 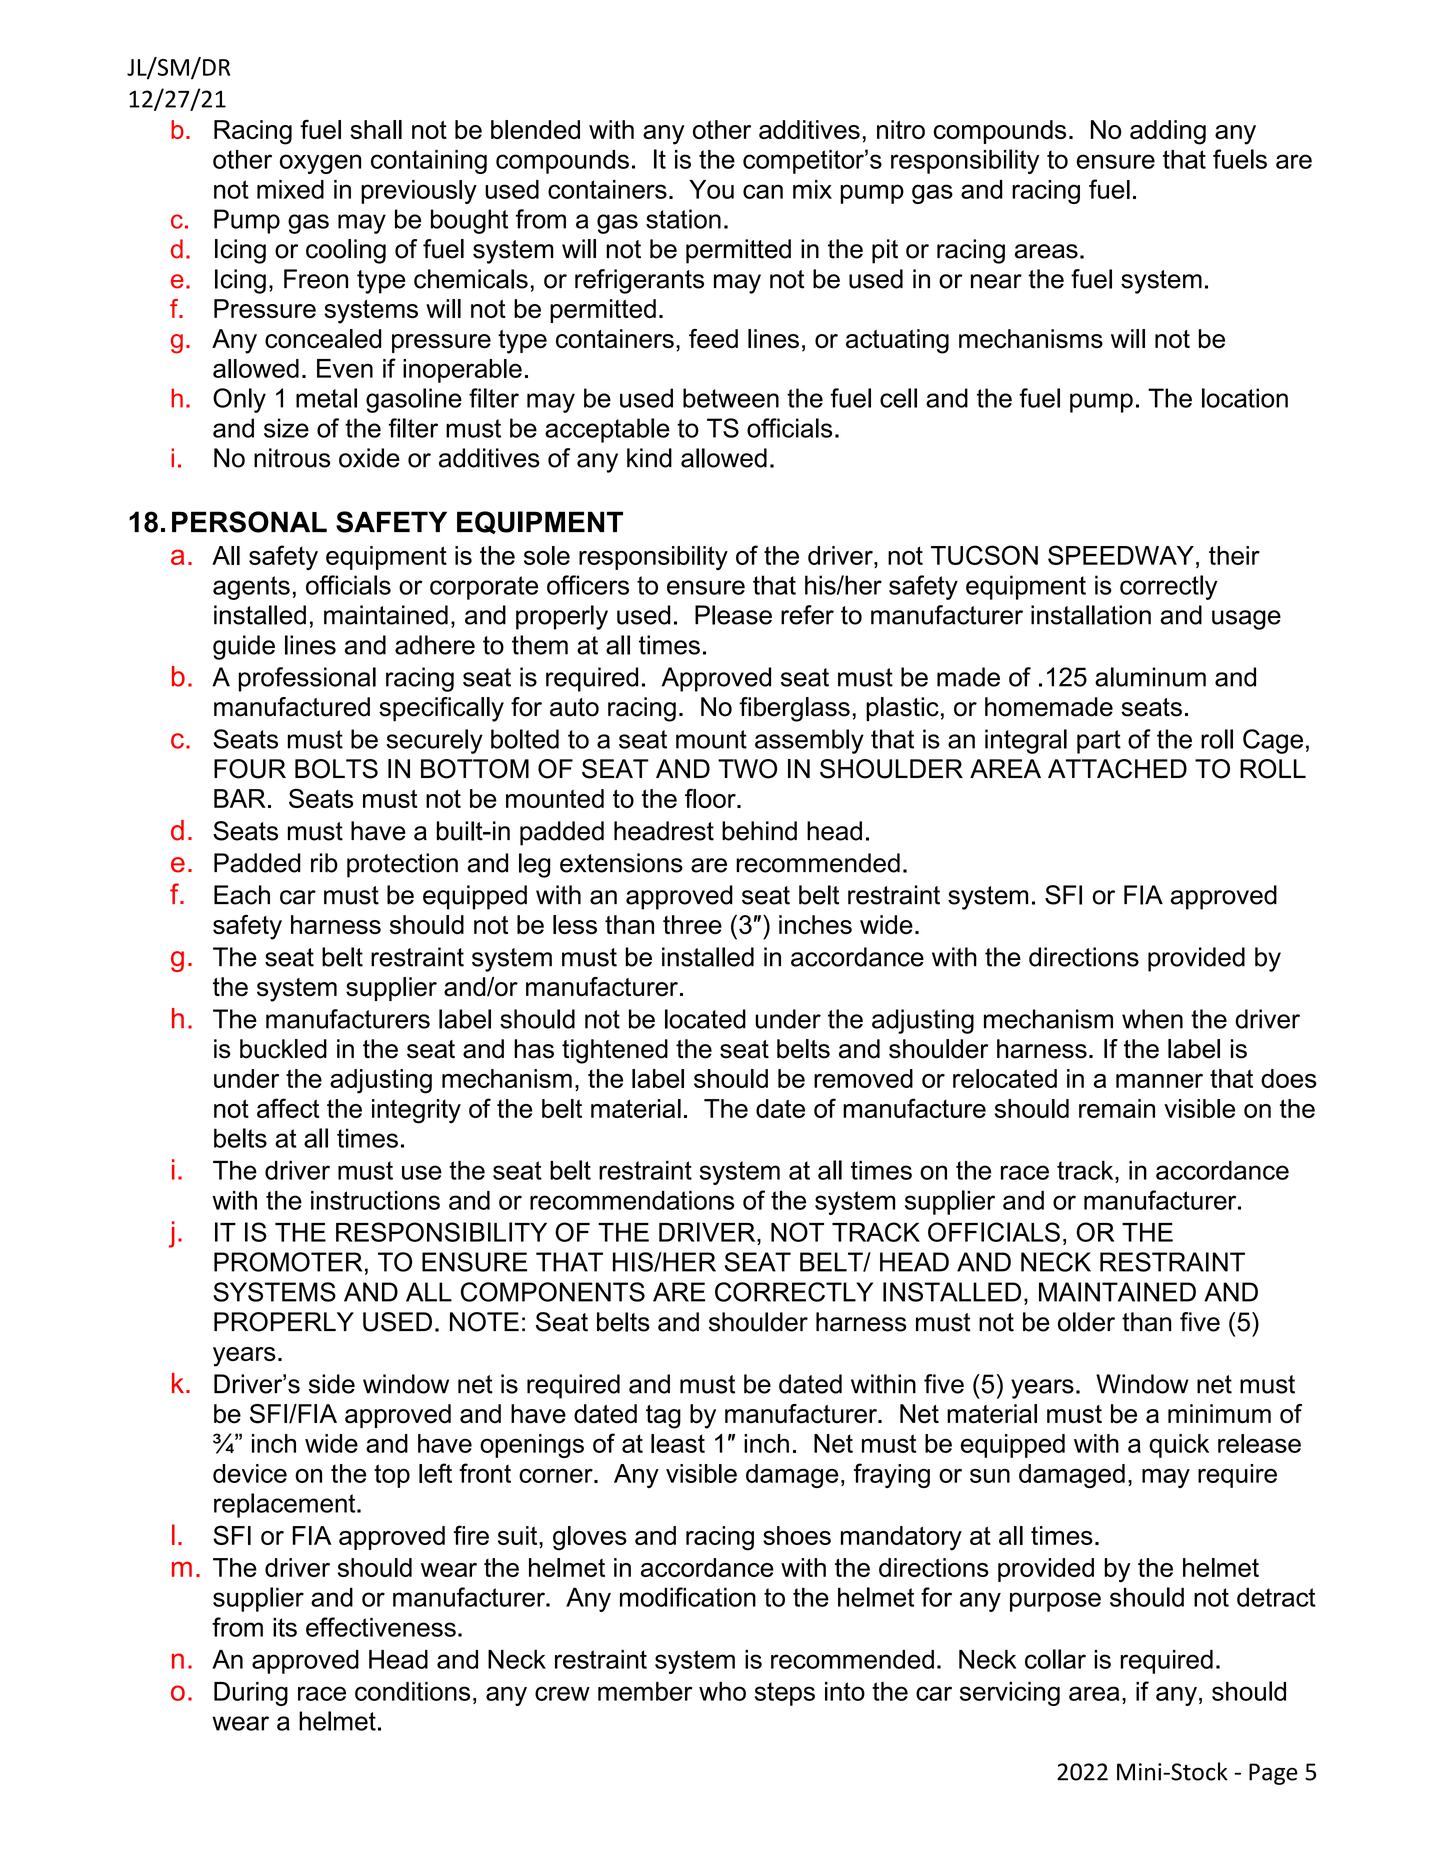 What do you see at coordinates (763, 191) in the screenshot?
I see `can` at bounding box center [763, 191].
